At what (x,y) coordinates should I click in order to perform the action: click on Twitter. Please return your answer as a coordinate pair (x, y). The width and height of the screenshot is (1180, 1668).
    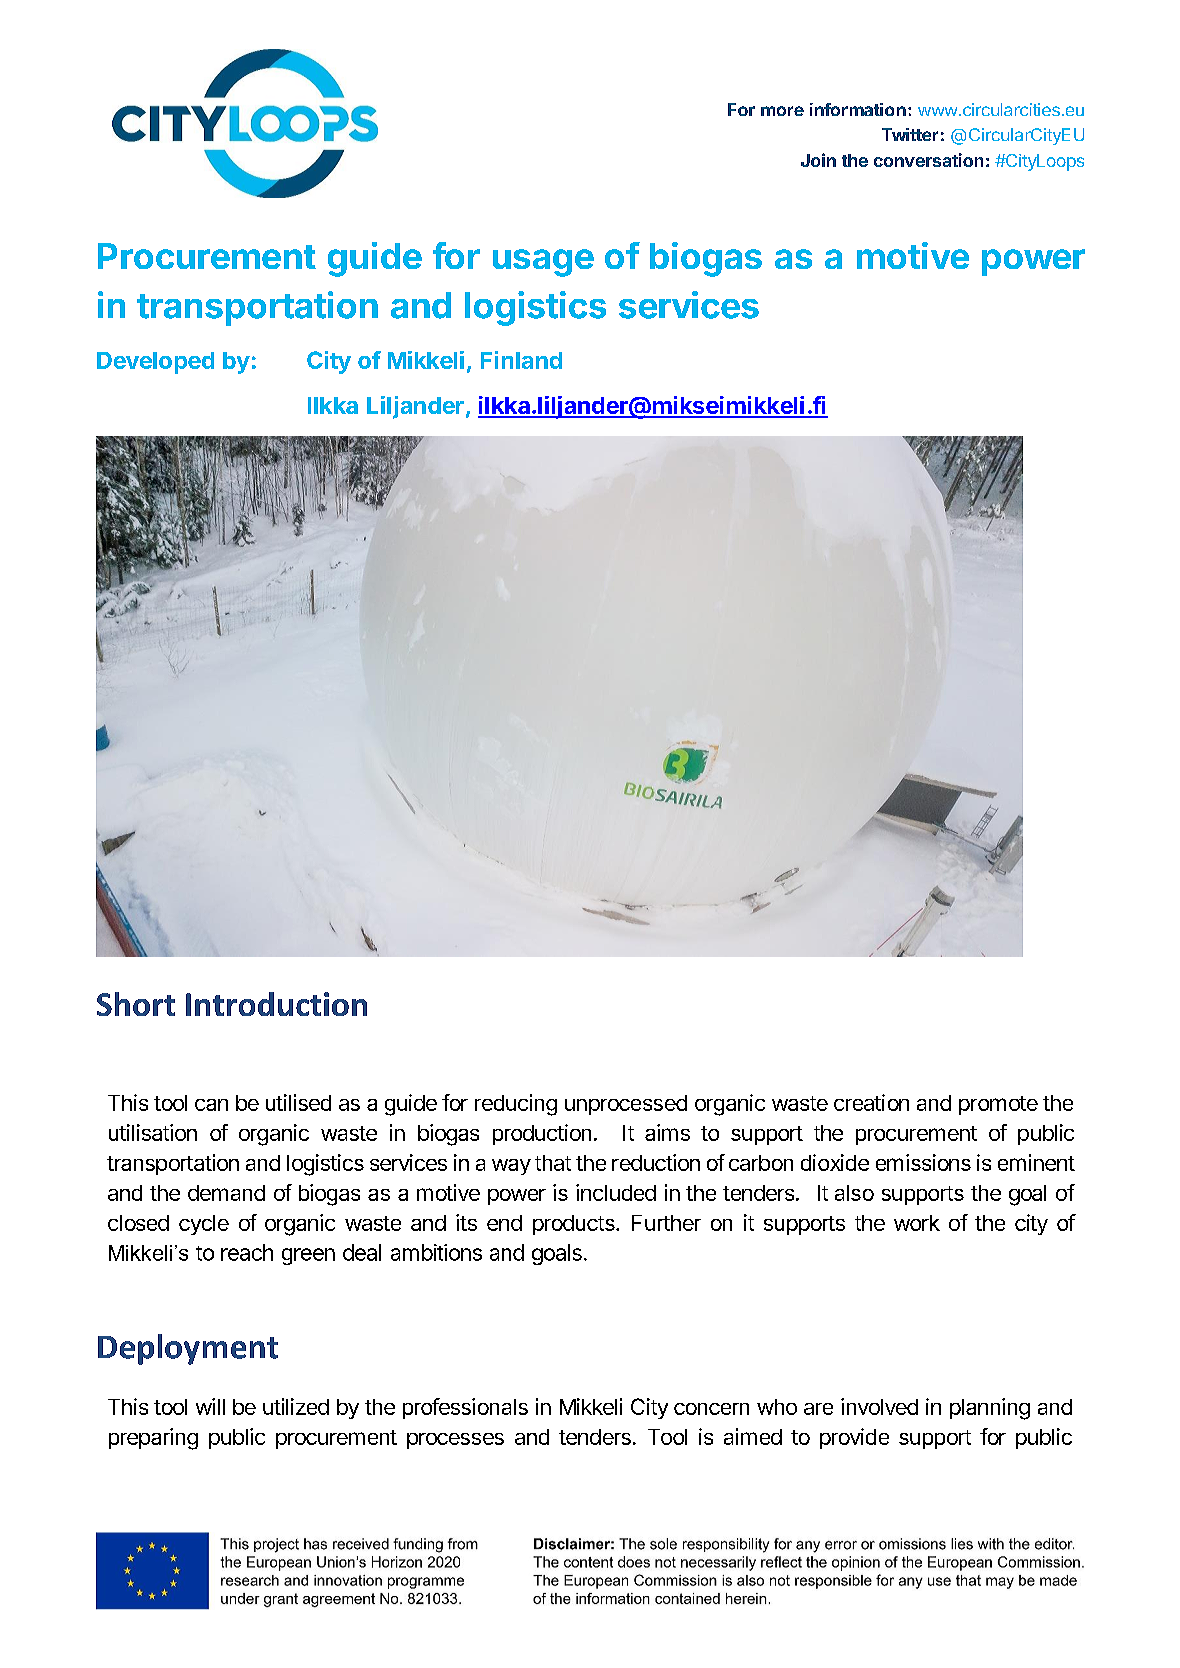
    Looking at the image, I should click on (910, 134).
